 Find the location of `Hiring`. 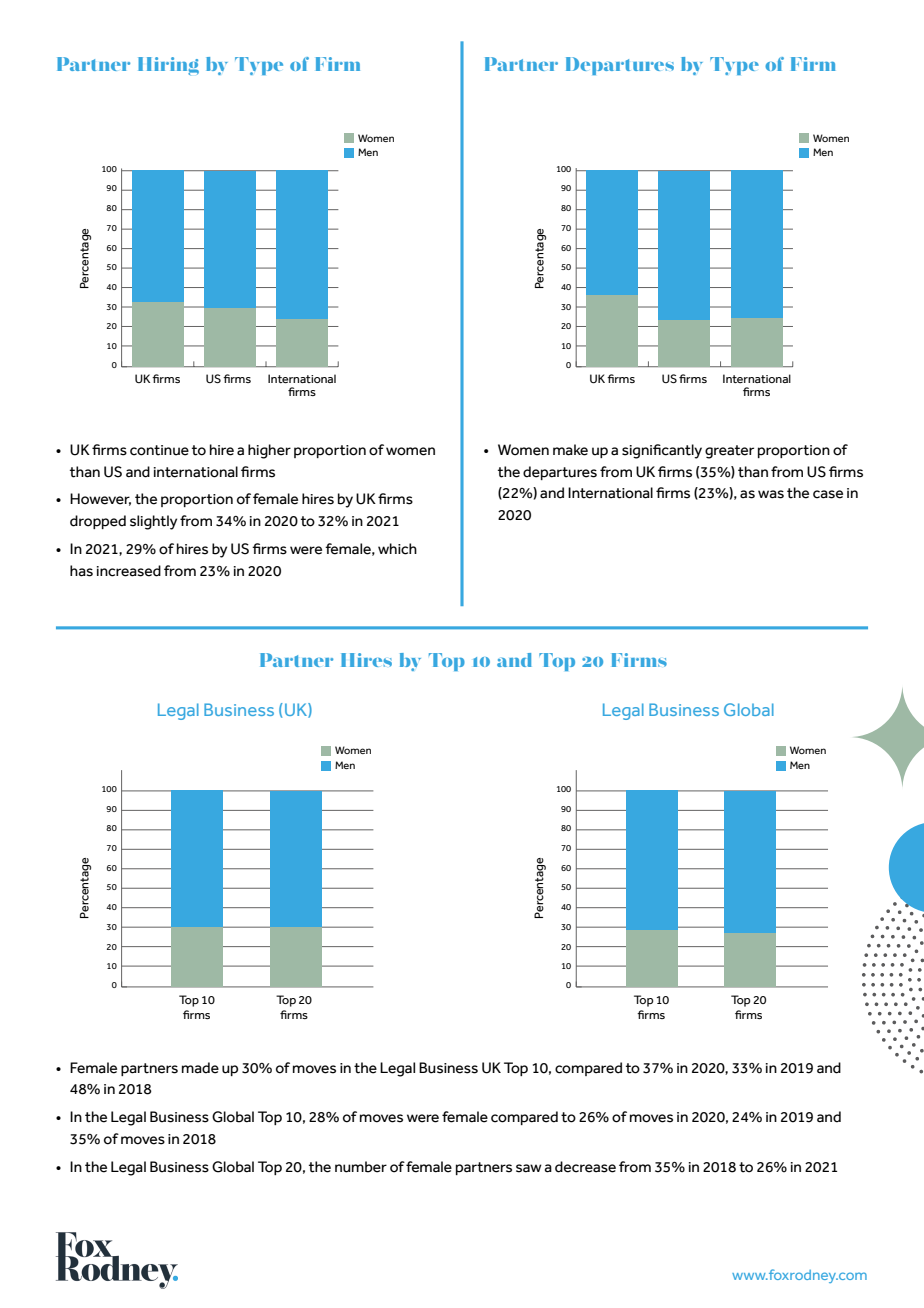

Hiring is located at coordinates (168, 66).
